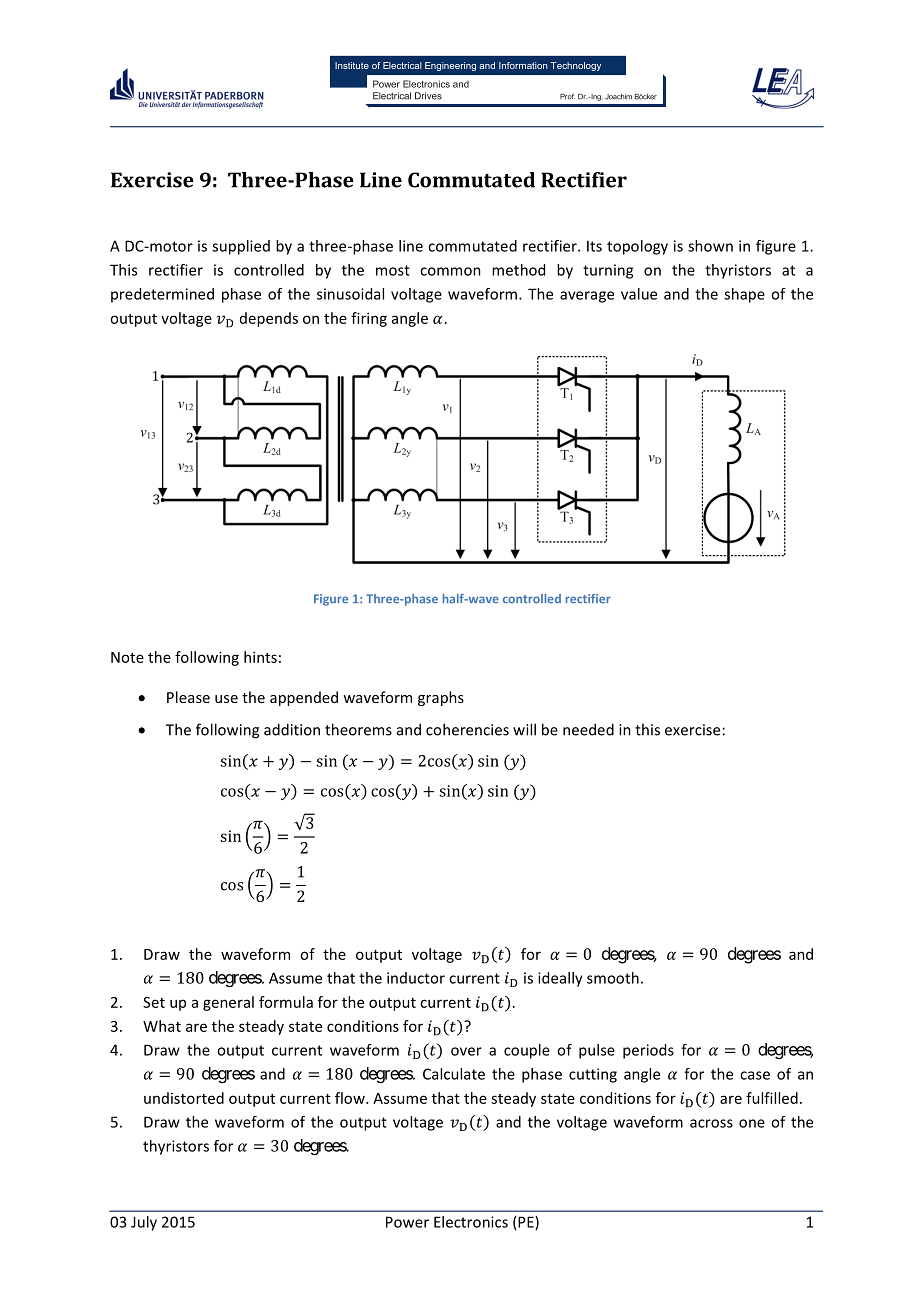 Image resolution: width=924 pixels, height=1308 pixels. What do you see at coordinates (144, 1223) in the screenshot?
I see `July` at bounding box center [144, 1223].
